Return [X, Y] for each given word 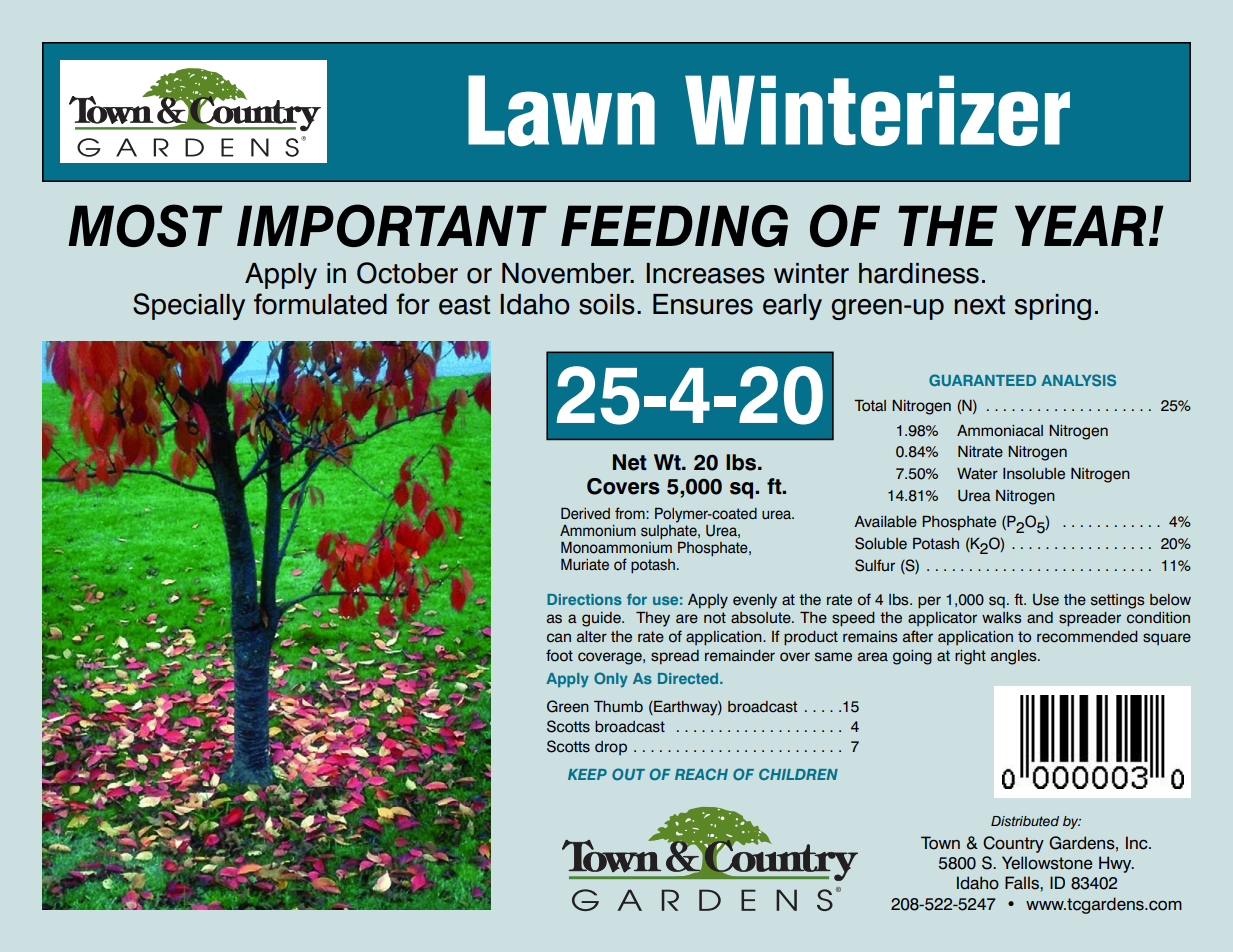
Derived [585, 513]
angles [1015, 657]
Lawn [561, 111]
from [631, 513]
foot [559, 655]
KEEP [587, 774]
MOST [145, 225]
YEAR [1080, 225]
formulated [320, 304]
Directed [689, 678]
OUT [628, 774]
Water [977, 474]
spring [1053, 307]
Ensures [703, 304]
